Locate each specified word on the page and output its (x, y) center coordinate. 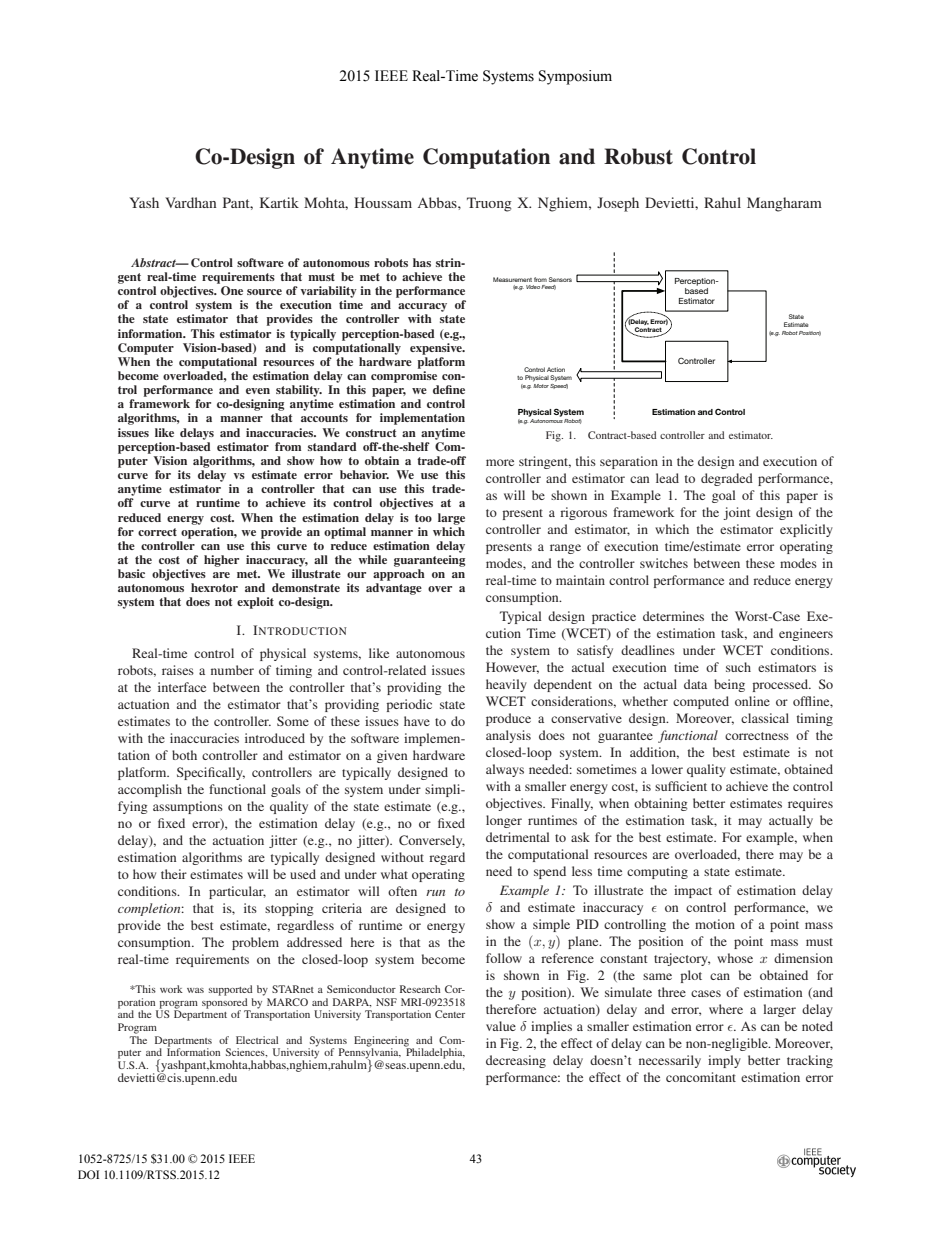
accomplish (150, 790)
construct (371, 433)
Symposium (575, 77)
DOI (88, 1174)
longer (504, 821)
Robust (638, 156)
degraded (727, 479)
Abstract (154, 262)
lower (667, 769)
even (258, 391)
